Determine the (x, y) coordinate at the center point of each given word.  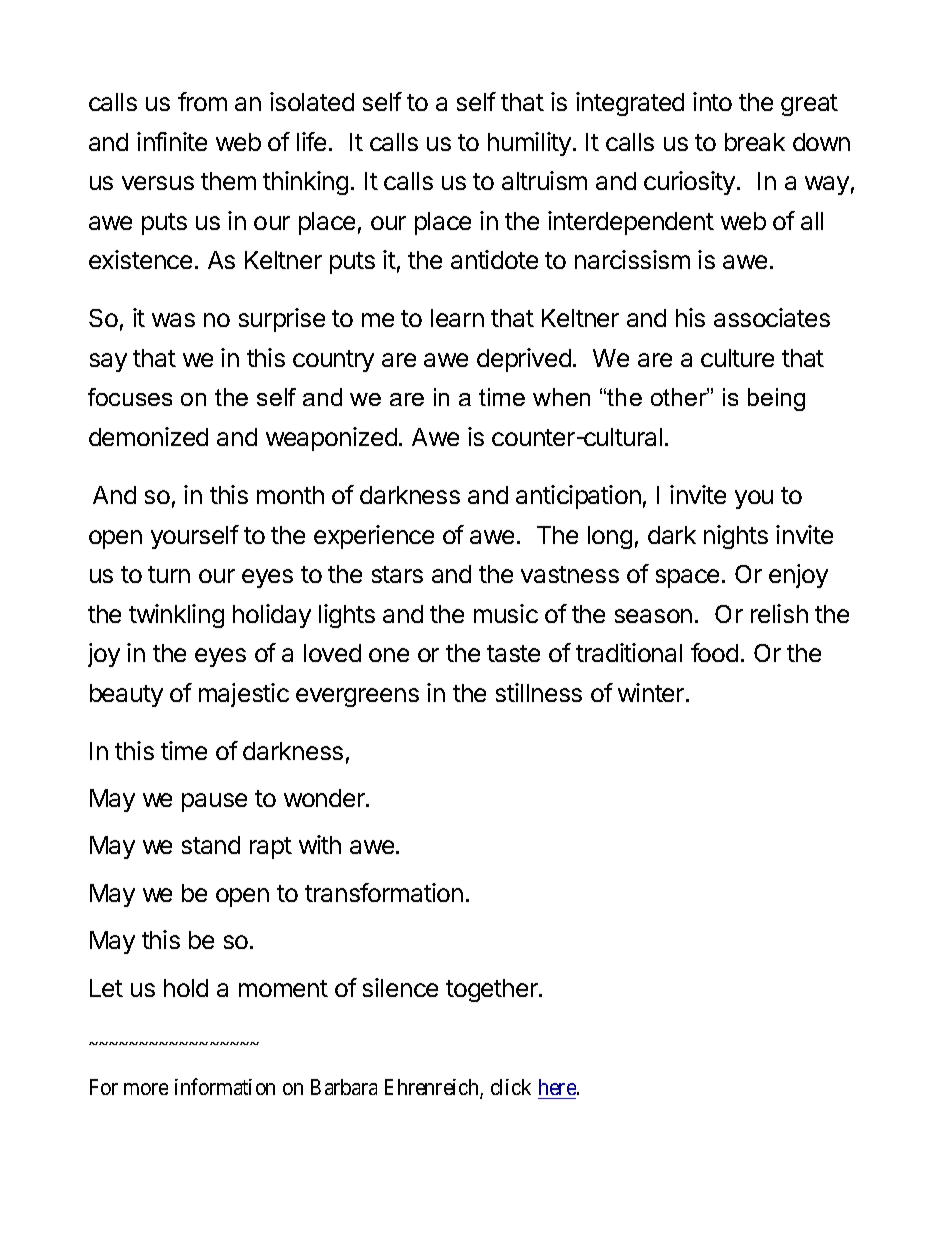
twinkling (176, 616)
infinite (172, 141)
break (755, 142)
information (225, 1086)
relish (779, 613)
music (506, 613)
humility (529, 144)
